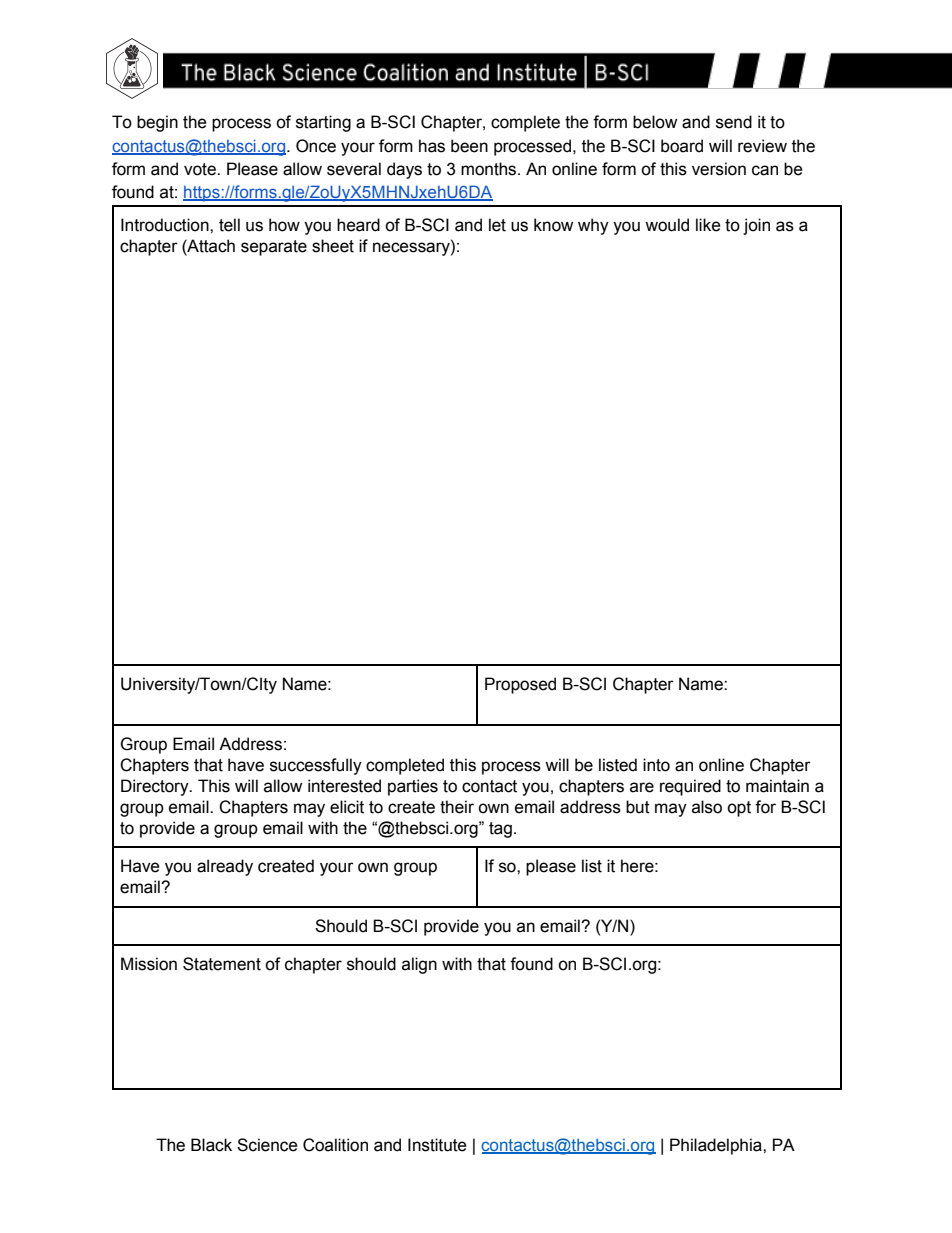 The image size is (952, 1233). What do you see at coordinates (656, 765) in the screenshot?
I see `into` at bounding box center [656, 765].
